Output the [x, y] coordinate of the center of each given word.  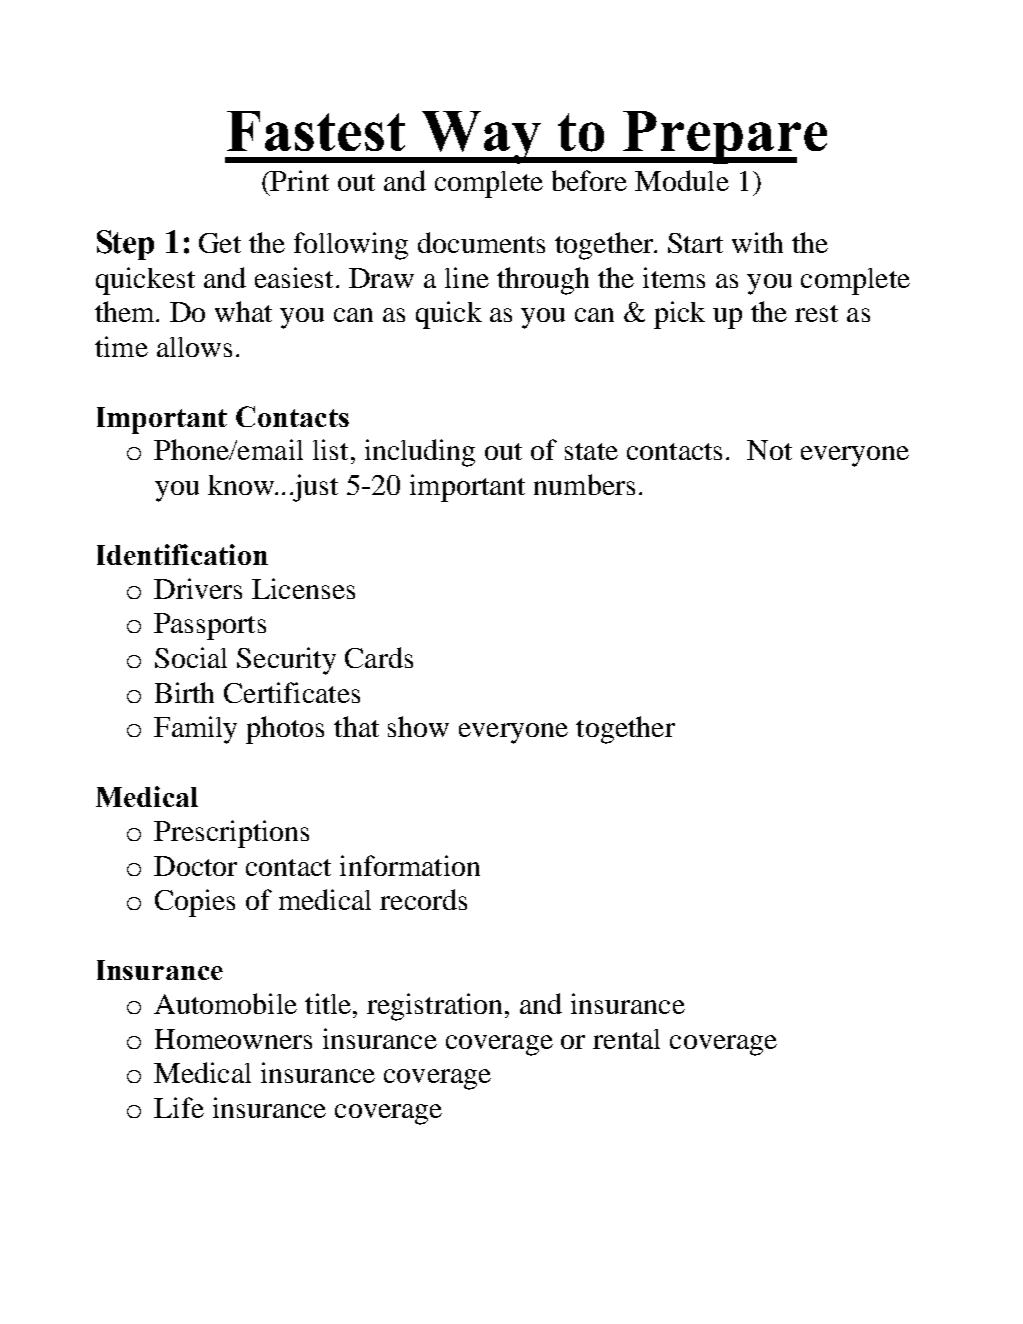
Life [179, 1107]
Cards [379, 657]
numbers [584, 484]
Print [299, 180]
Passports [210, 626]
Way [481, 137]
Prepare [724, 137]
